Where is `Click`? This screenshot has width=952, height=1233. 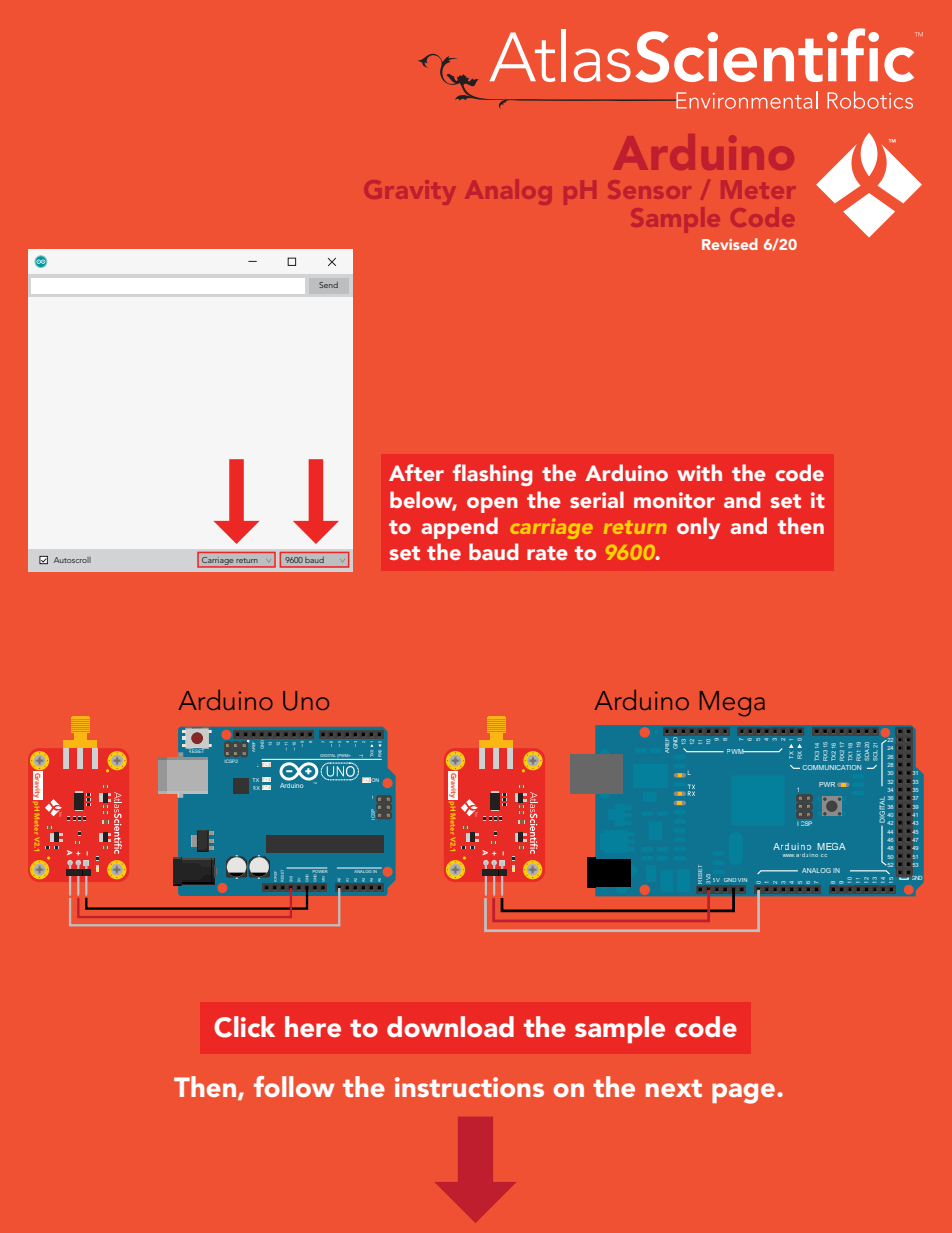
Click is located at coordinates (244, 1027).
